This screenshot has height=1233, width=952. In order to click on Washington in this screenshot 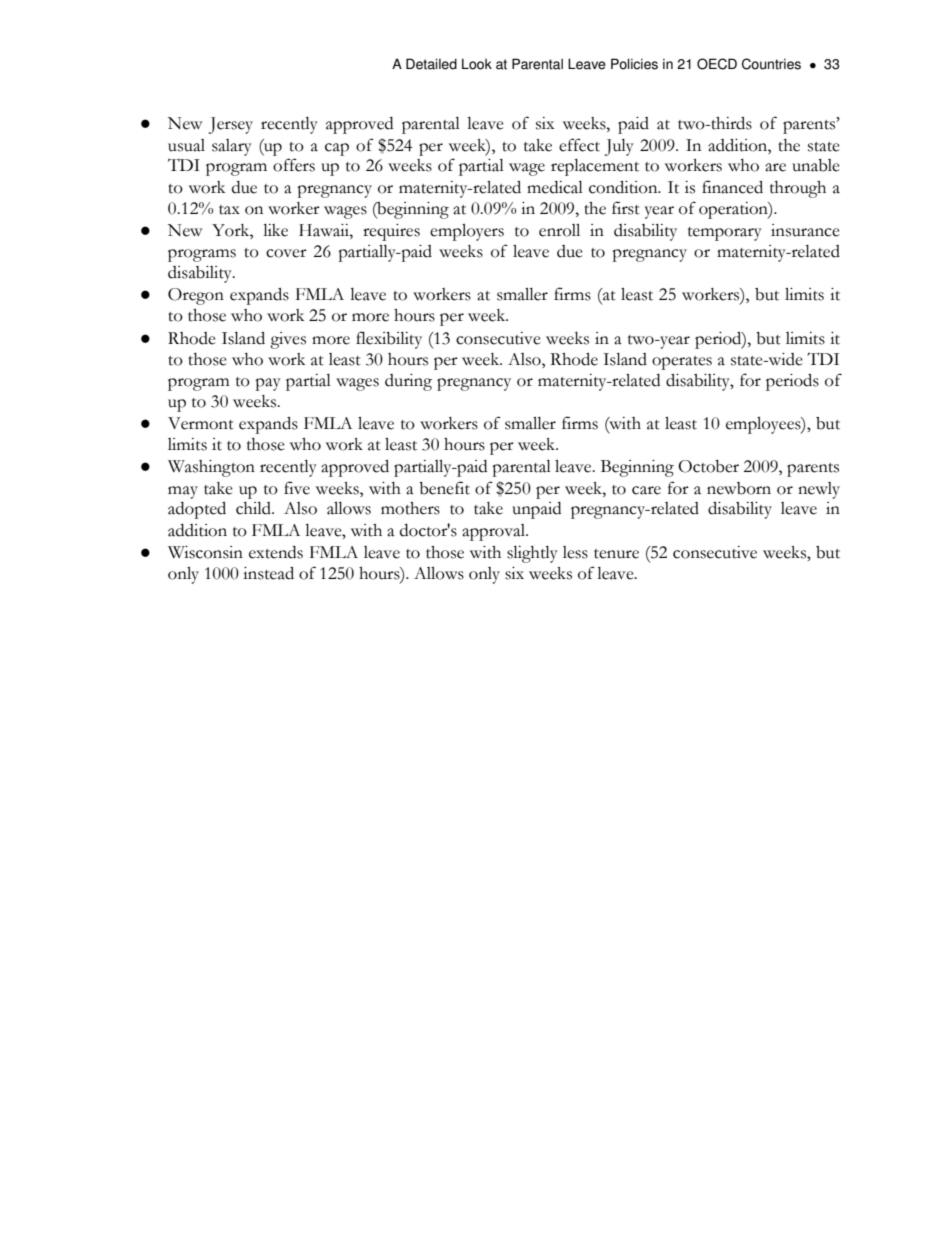, I will do `click(211, 468)`.
